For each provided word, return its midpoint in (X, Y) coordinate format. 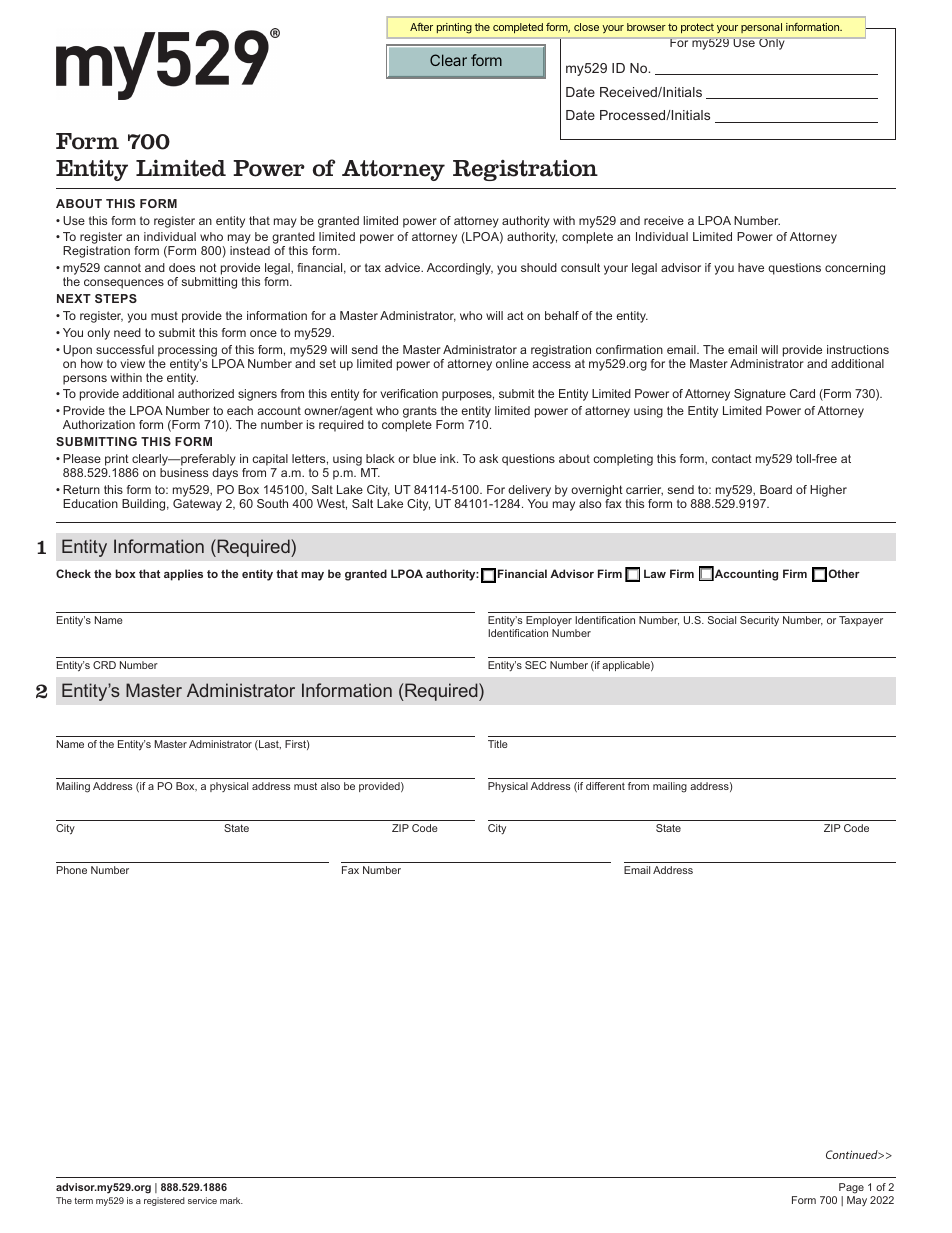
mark (231, 1200)
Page (851, 1190)
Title (498, 744)
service (202, 1200)
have (751, 267)
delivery (529, 491)
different (605, 786)
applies (183, 575)
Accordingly (460, 269)
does (182, 267)
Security (759, 621)
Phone (72, 870)
